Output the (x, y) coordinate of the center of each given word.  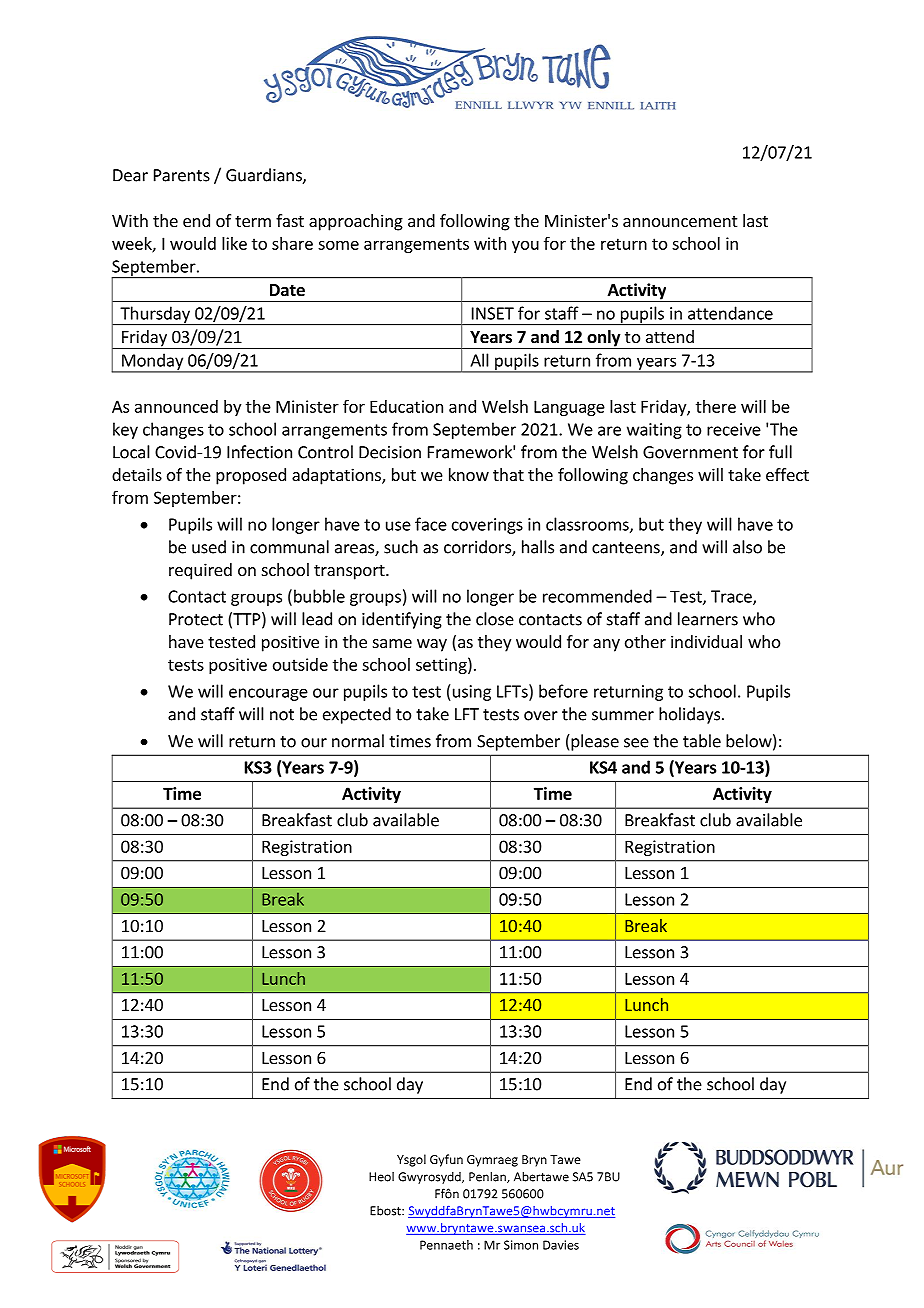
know (469, 474)
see (636, 743)
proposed (251, 476)
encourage (268, 694)
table (702, 741)
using (470, 693)
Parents (182, 175)
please (594, 742)
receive (734, 429)
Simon (521, 1245)
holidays (689, 715)
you (525, 247)
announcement (680, 221)
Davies (561, 1245)
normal (358, 741)
